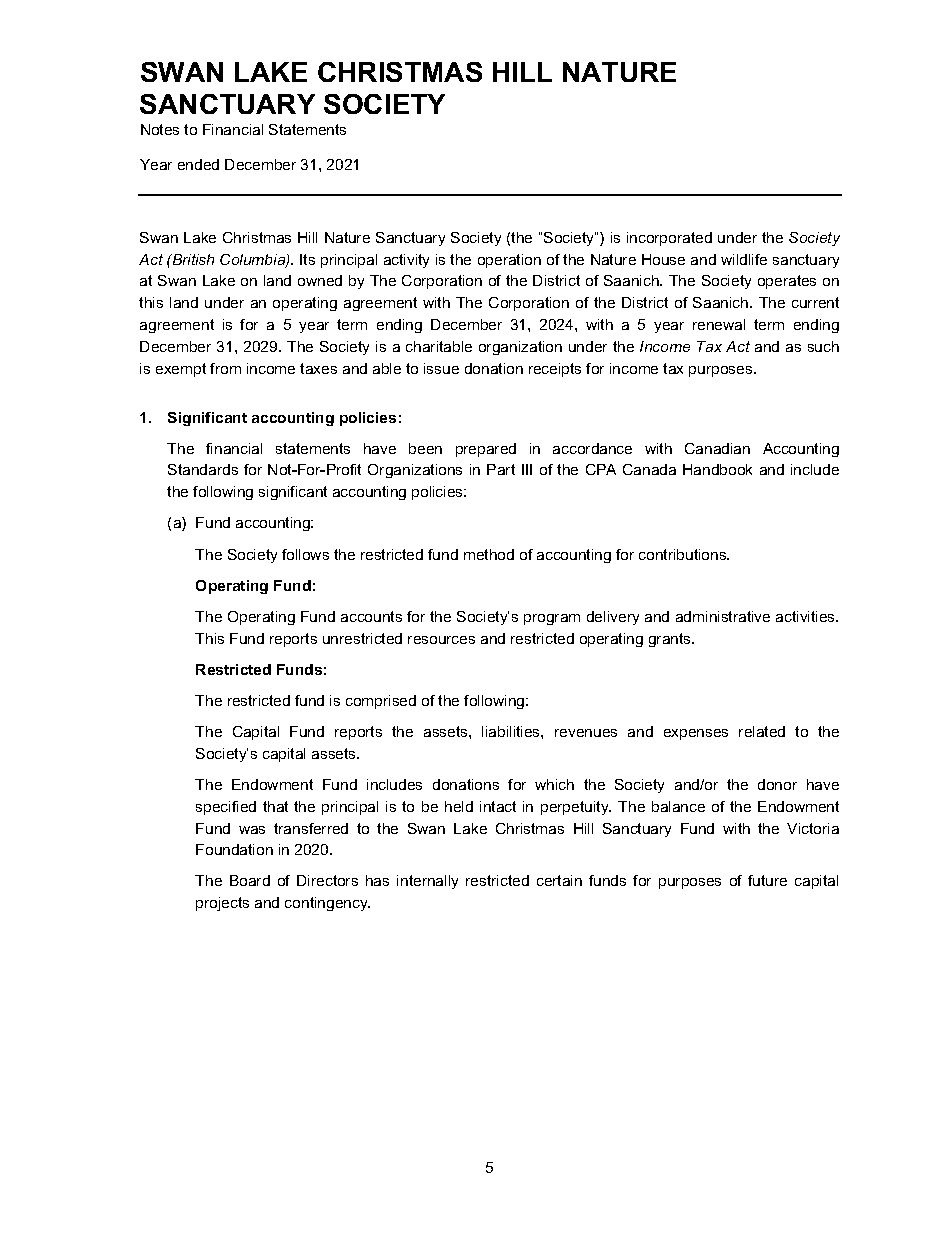 The image size is (952, 1233). I want to click on administrative, so click(723, 616).
